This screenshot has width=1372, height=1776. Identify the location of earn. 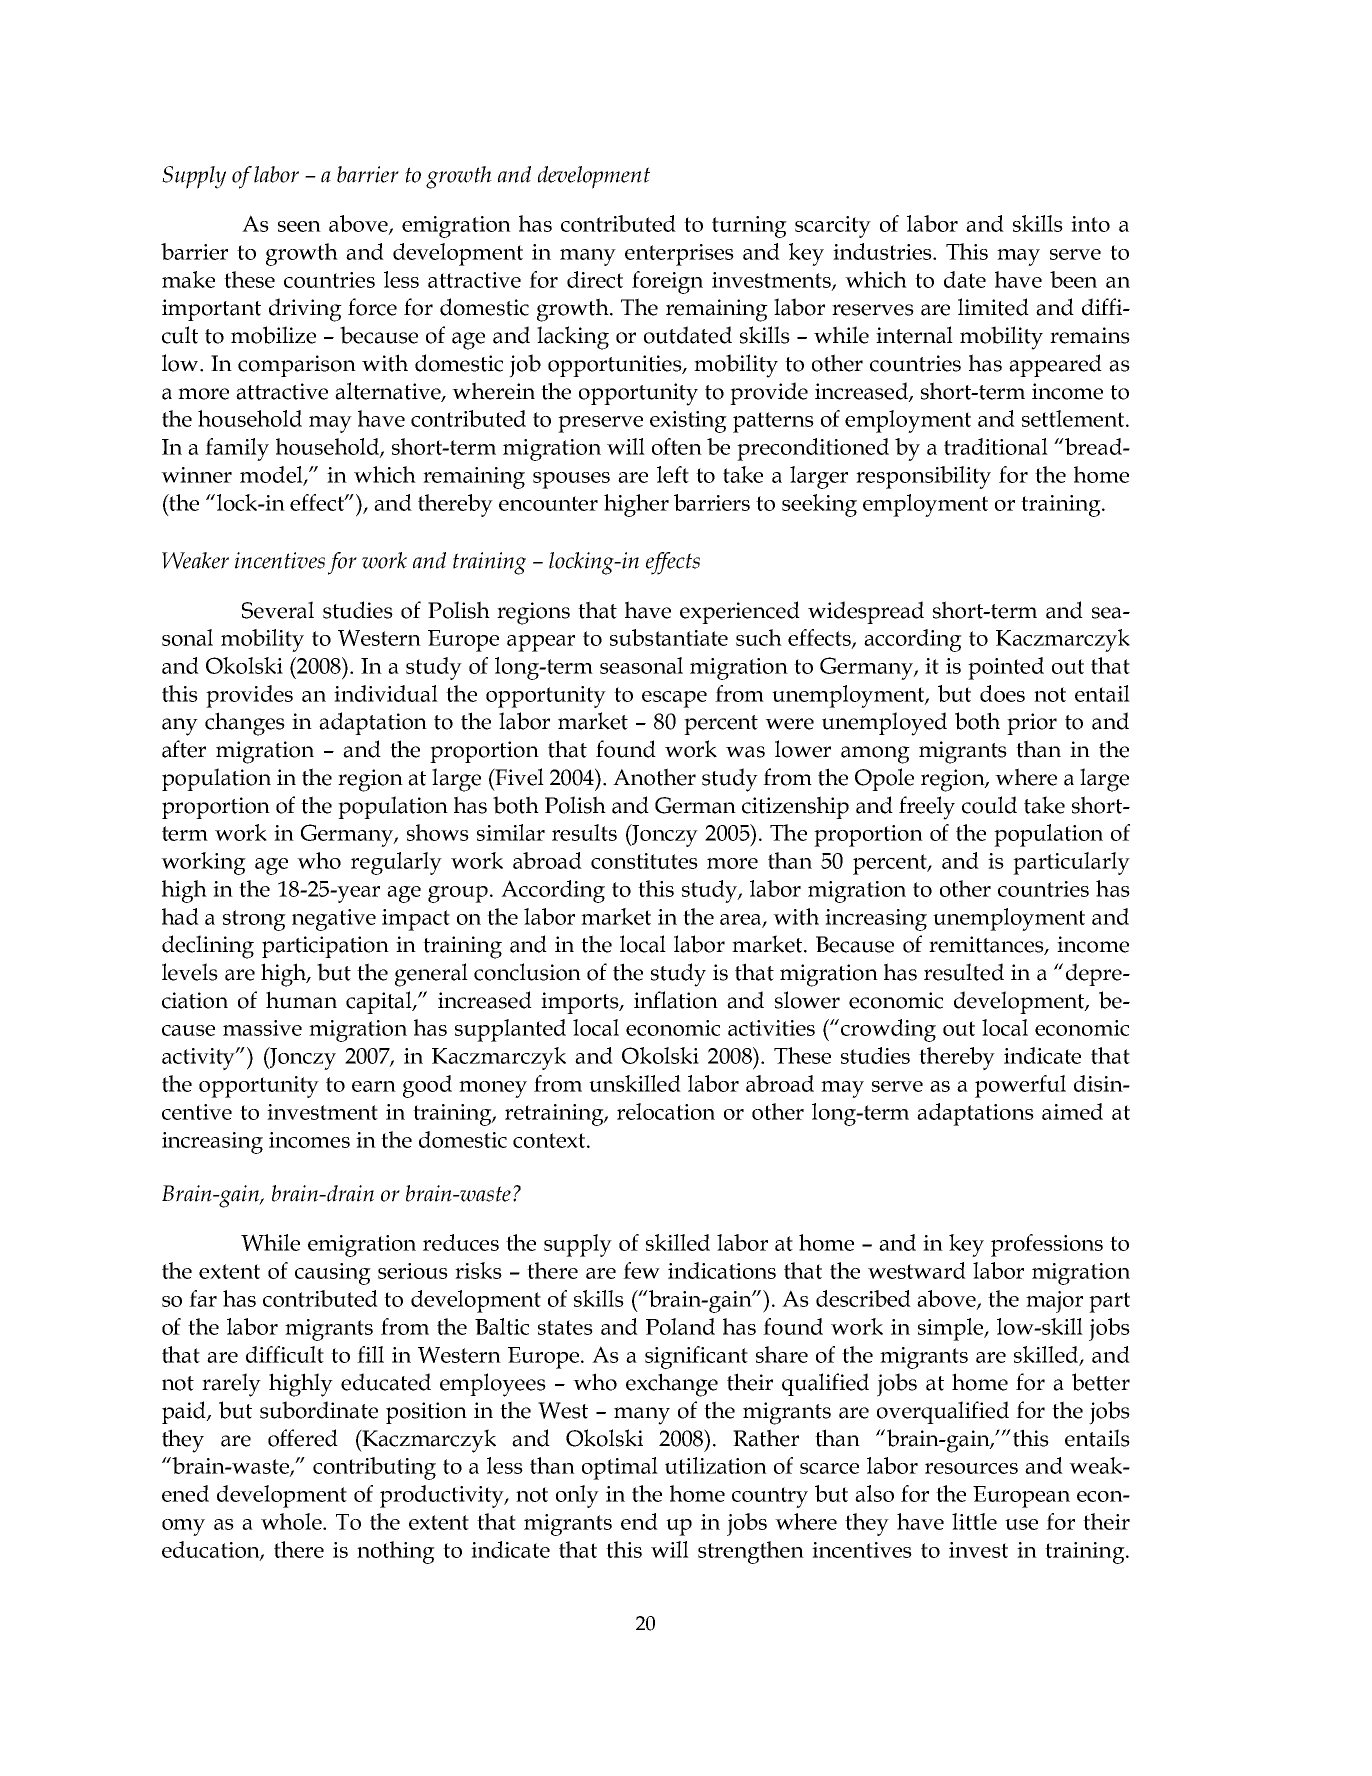
(374, 1086).
